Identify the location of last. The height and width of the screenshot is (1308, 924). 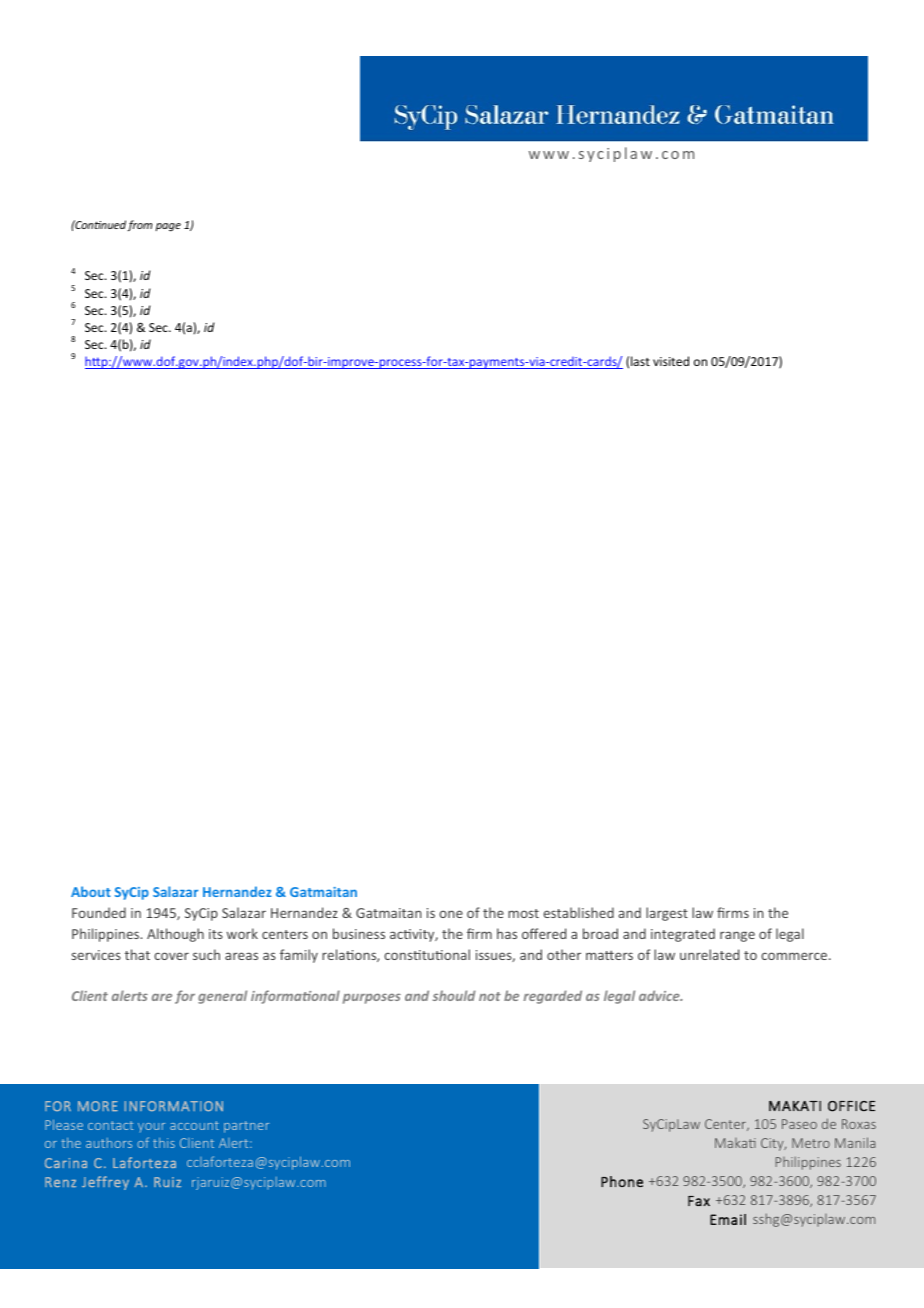
(640, 361).
